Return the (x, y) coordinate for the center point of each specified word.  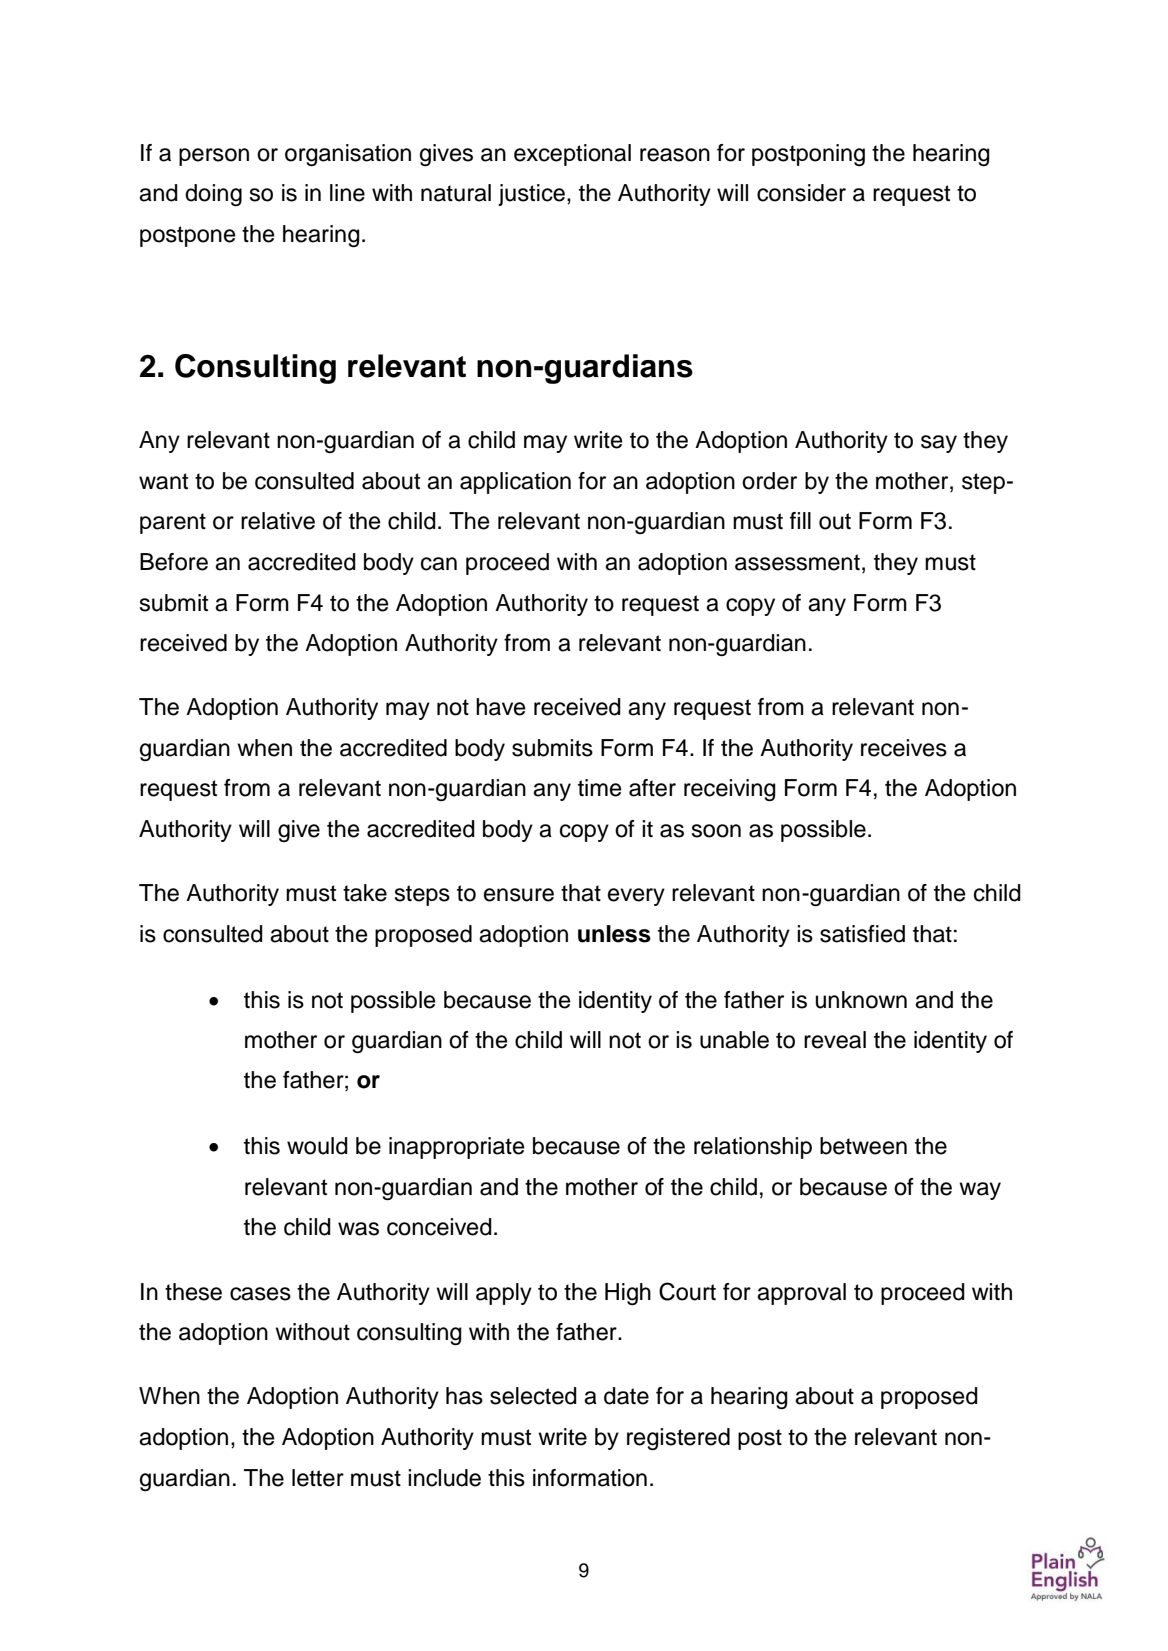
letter (318, 1478)
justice (531, 195)
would (317, 1146)
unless (614, 934)
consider (801, 193)
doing (213, 195)
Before (174, 562)
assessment (797, 562)
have (501, 707)
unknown (861, 1000)
